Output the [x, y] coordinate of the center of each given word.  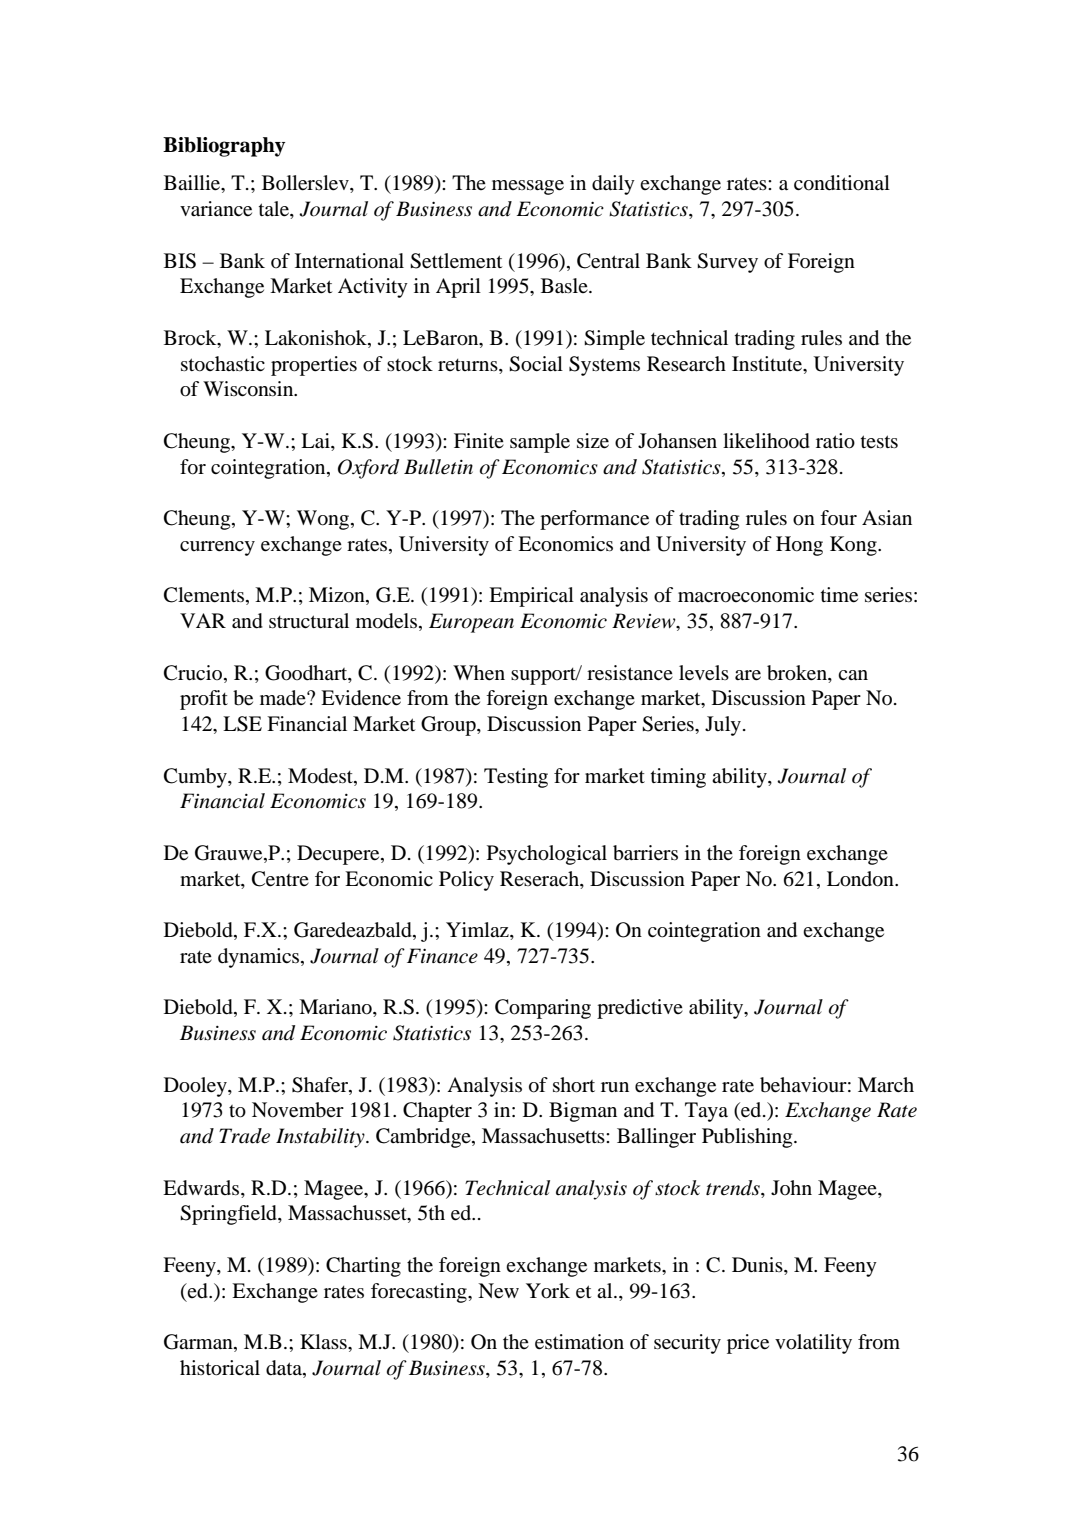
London [861, 879]
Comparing [543, 1009]
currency [217, 548]
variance [216, 209]
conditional [842, 183]
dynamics [260, 958]
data [285, 1368]
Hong [799, 546]
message [528, 187]
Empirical [531, 597]
